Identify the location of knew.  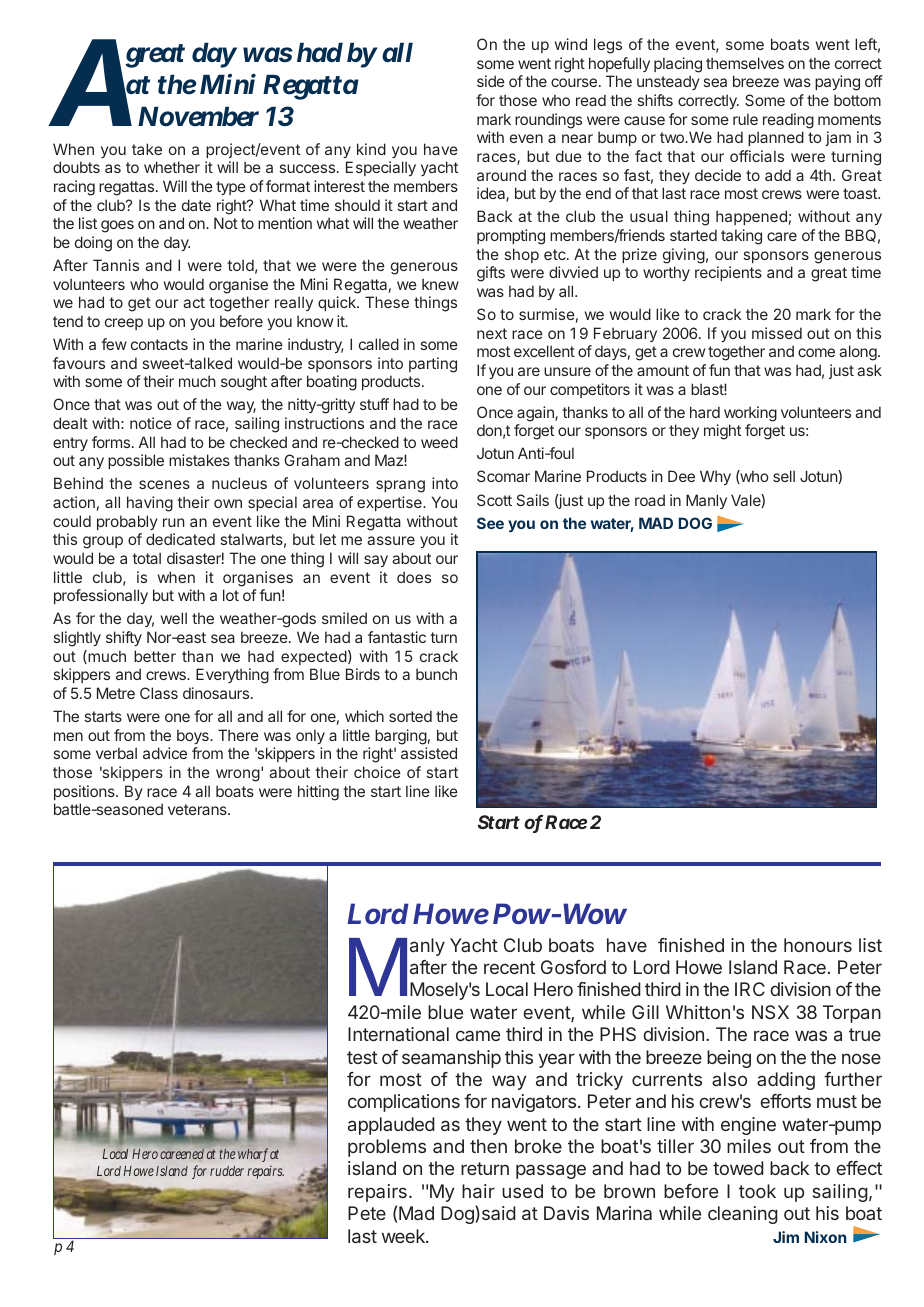
(440, 284).
